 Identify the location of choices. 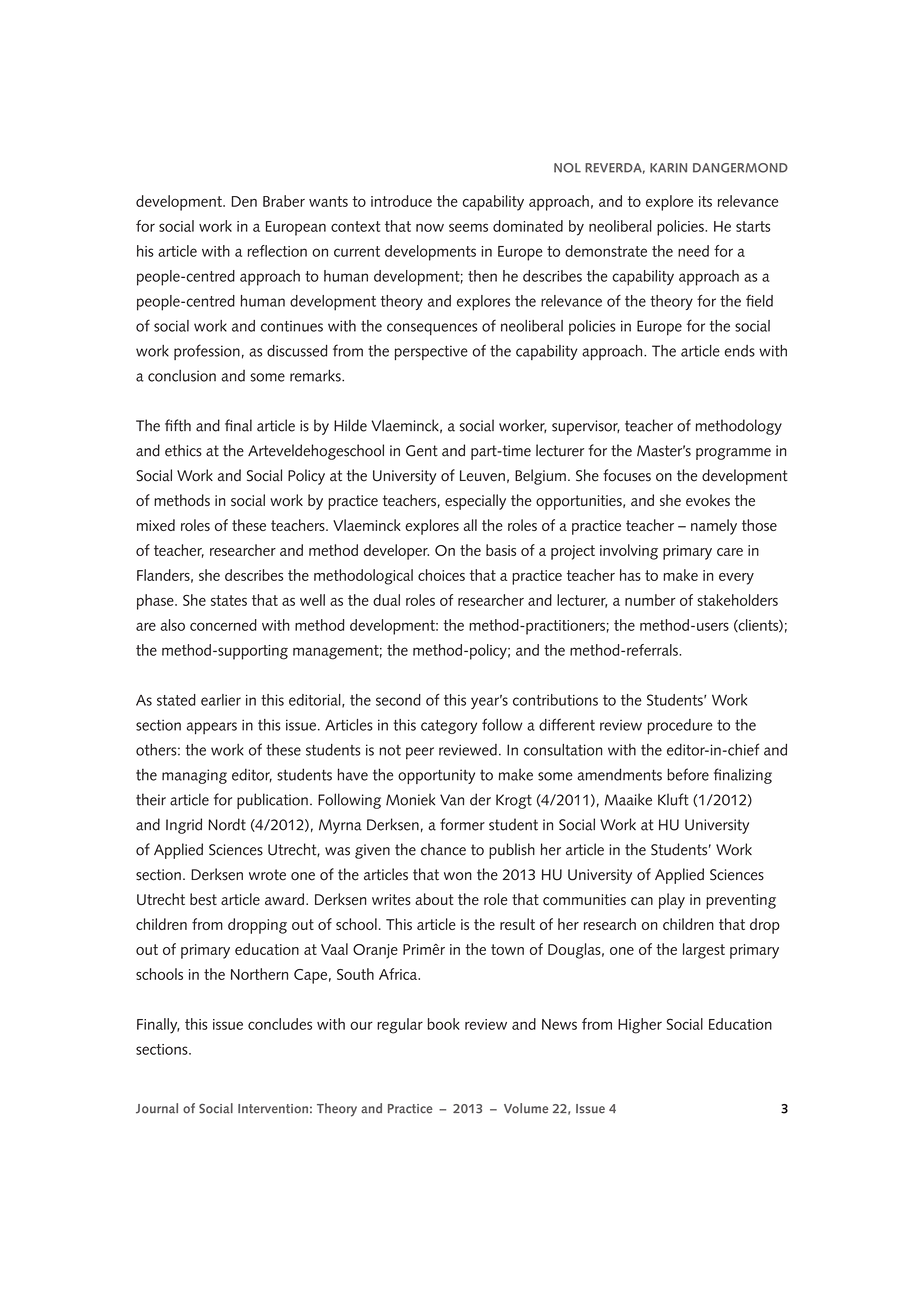
(441, 575).
